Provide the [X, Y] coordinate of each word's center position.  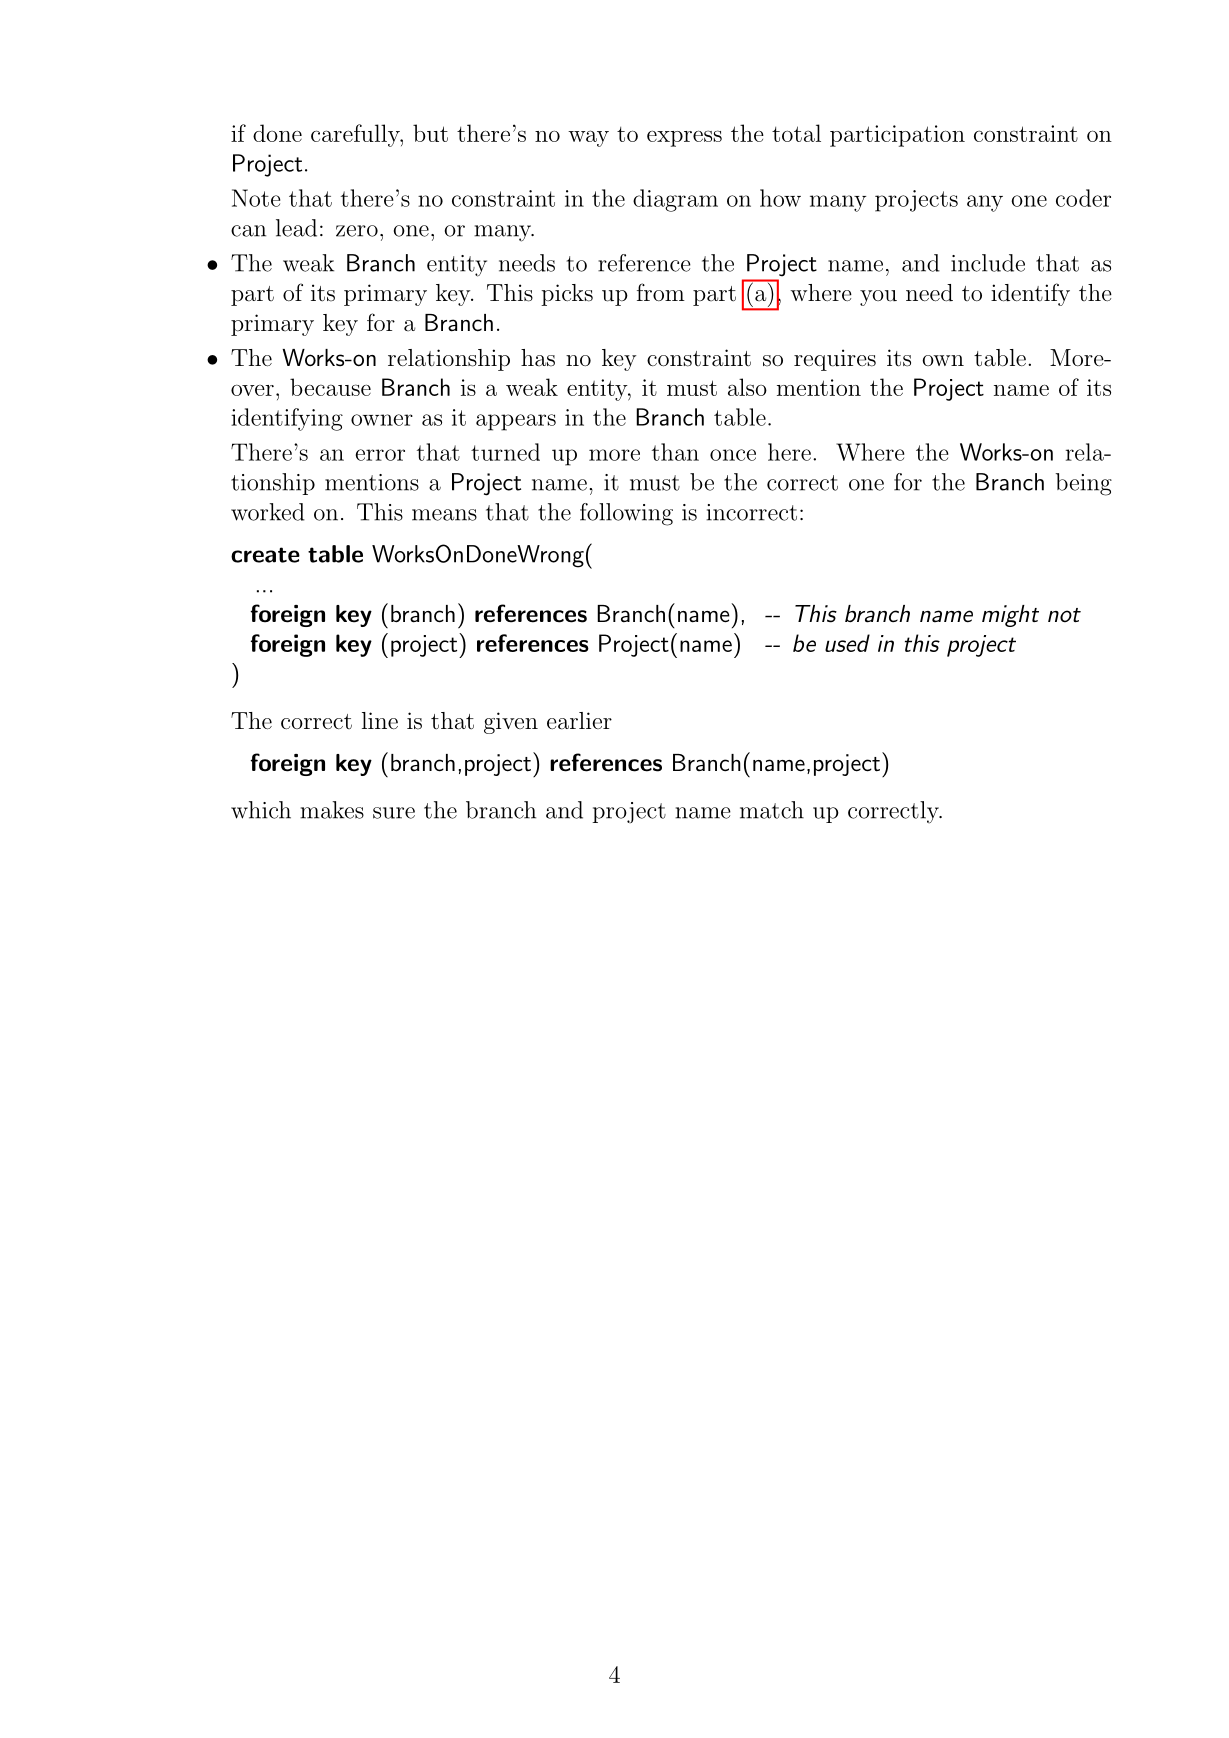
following [626, 514]
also [747, 387]
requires [835, 360]
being [1083, 484]
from [661, 292]
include [988, 263]
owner [382, 420]
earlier [579, 721]
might [1010, 616]
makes [332, 810]
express [684, 138]
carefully [356, 135]
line [380, 720]
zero [357, 231]
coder [1083, 198]
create [265, 555]
